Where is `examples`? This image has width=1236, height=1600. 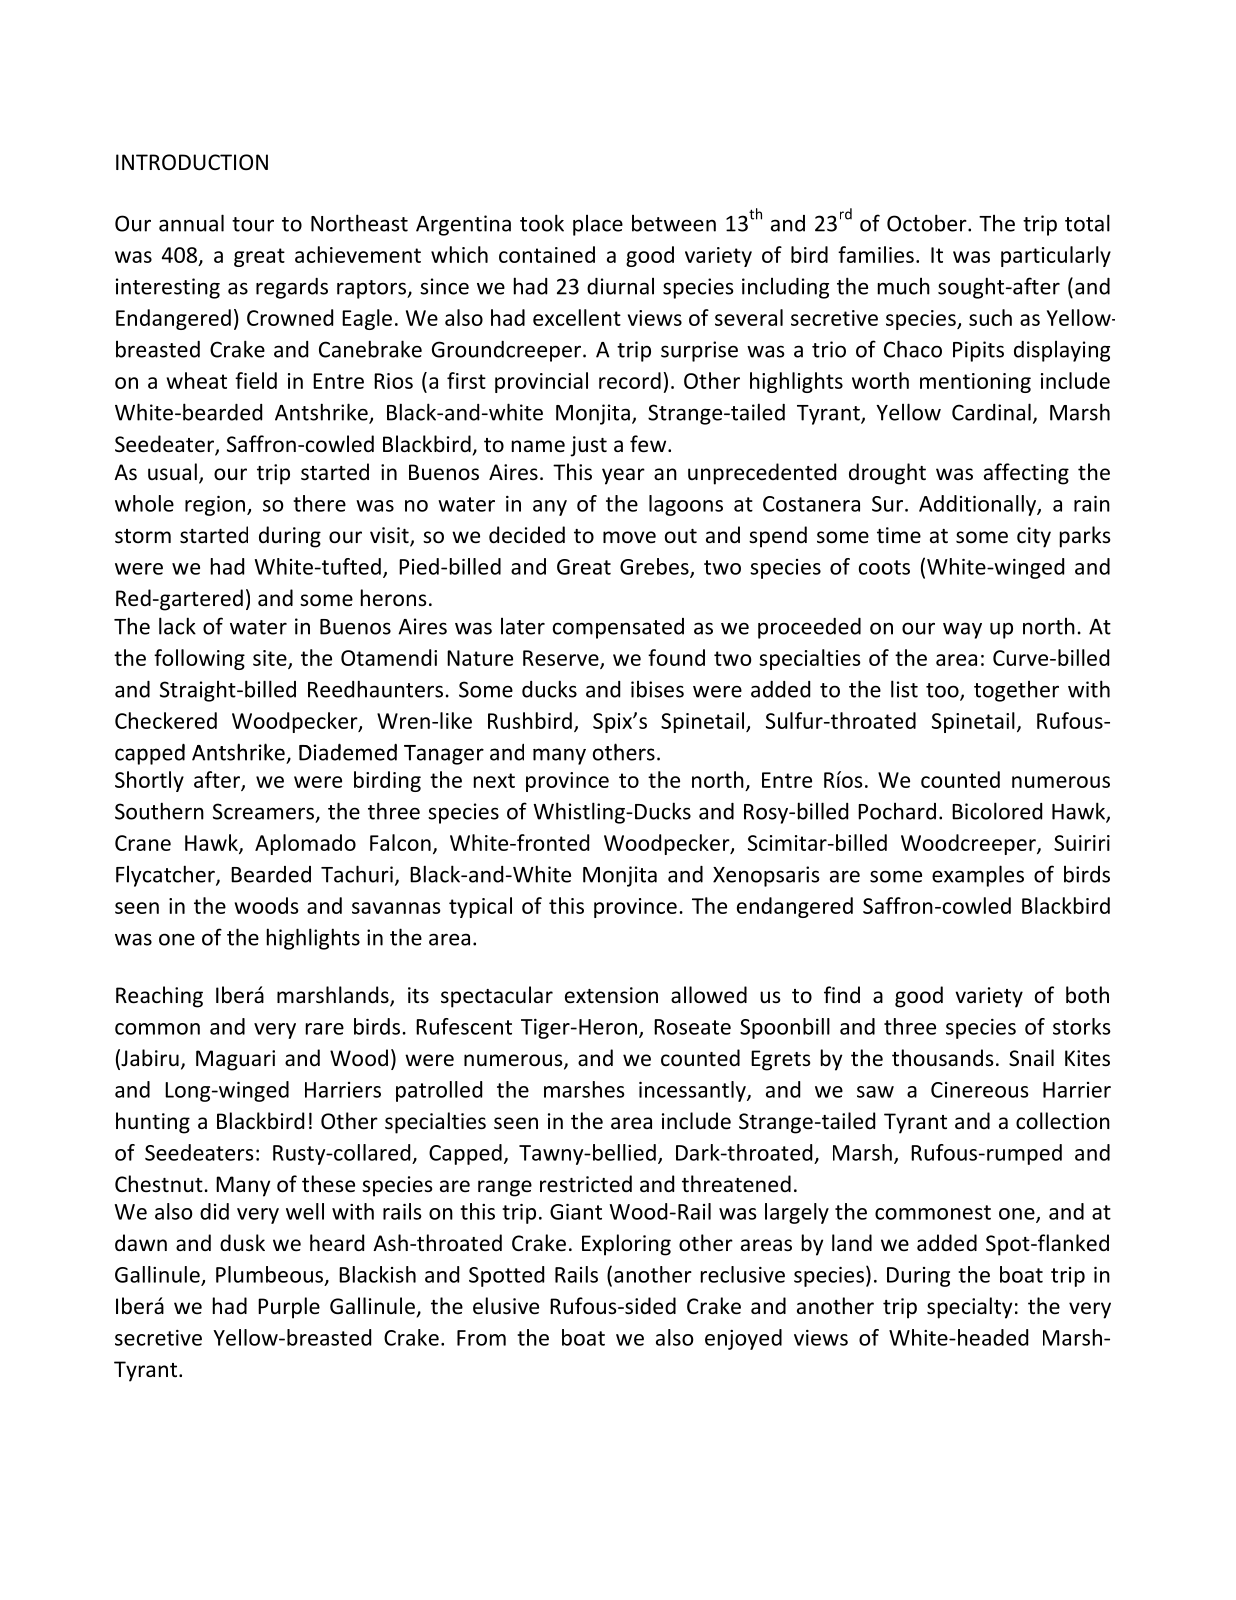
examples is located at coordinates (978, 876).
